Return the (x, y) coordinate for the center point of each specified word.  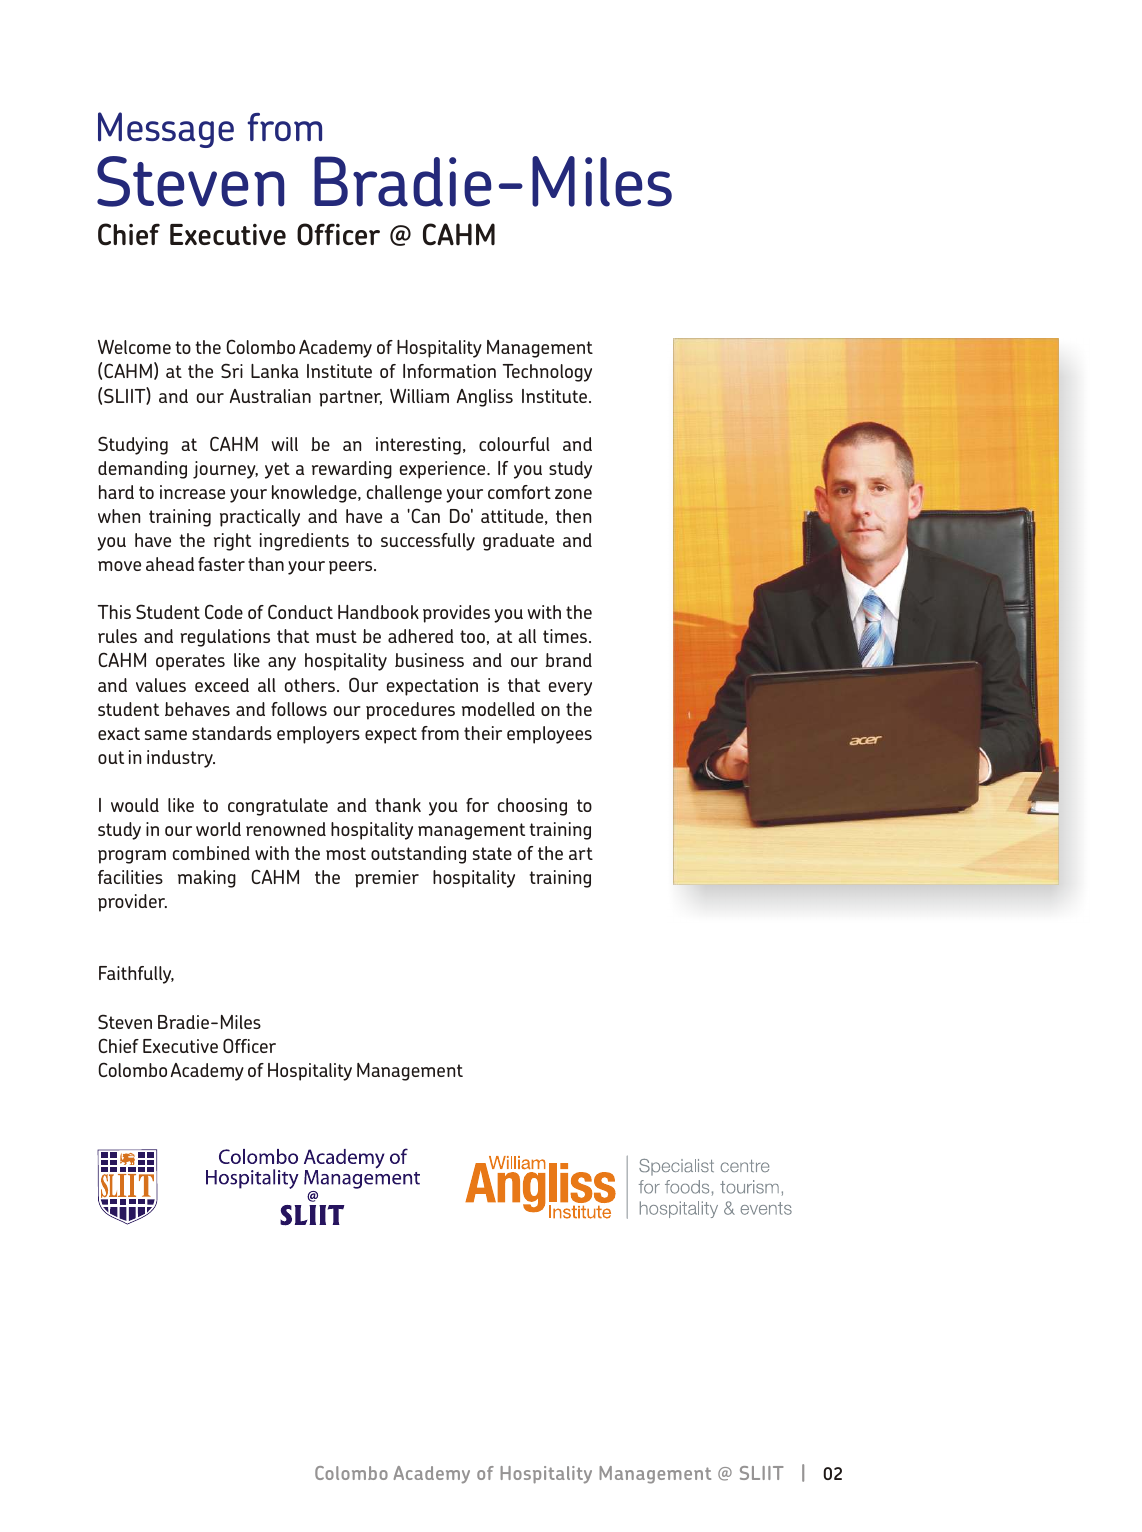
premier (387, 879)
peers (352, 568)
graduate (518, 542)
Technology (547, 373)
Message (166, 130)
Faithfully (136, 975)
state (492, 853)
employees (549, 735)
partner (350, 398)
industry (181, 759)
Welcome (134, 347)
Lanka (275, 371)
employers (318, 735)
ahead (170, 564)
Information (449, 371)
